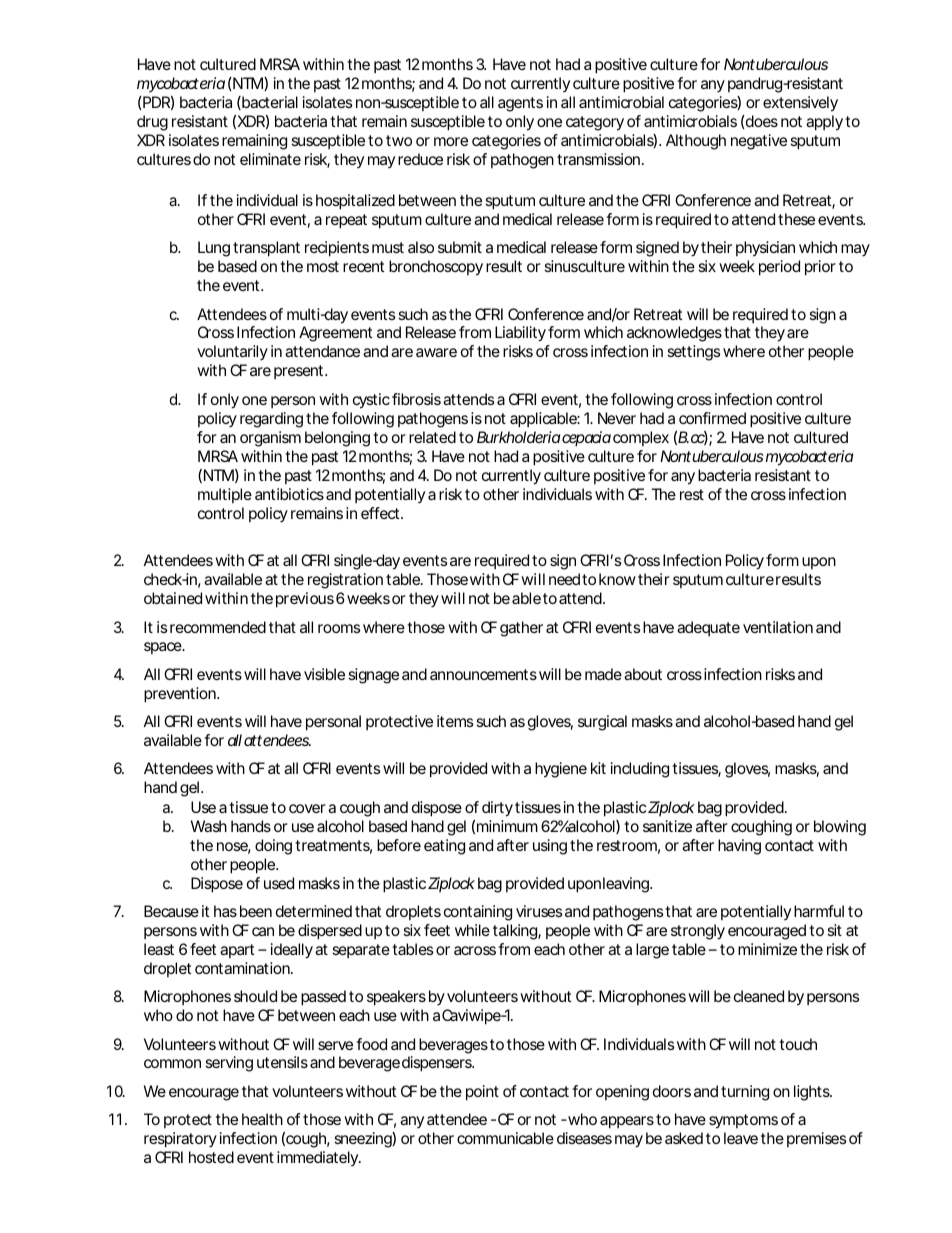  I want to click on Liability, so click(520, 334).
